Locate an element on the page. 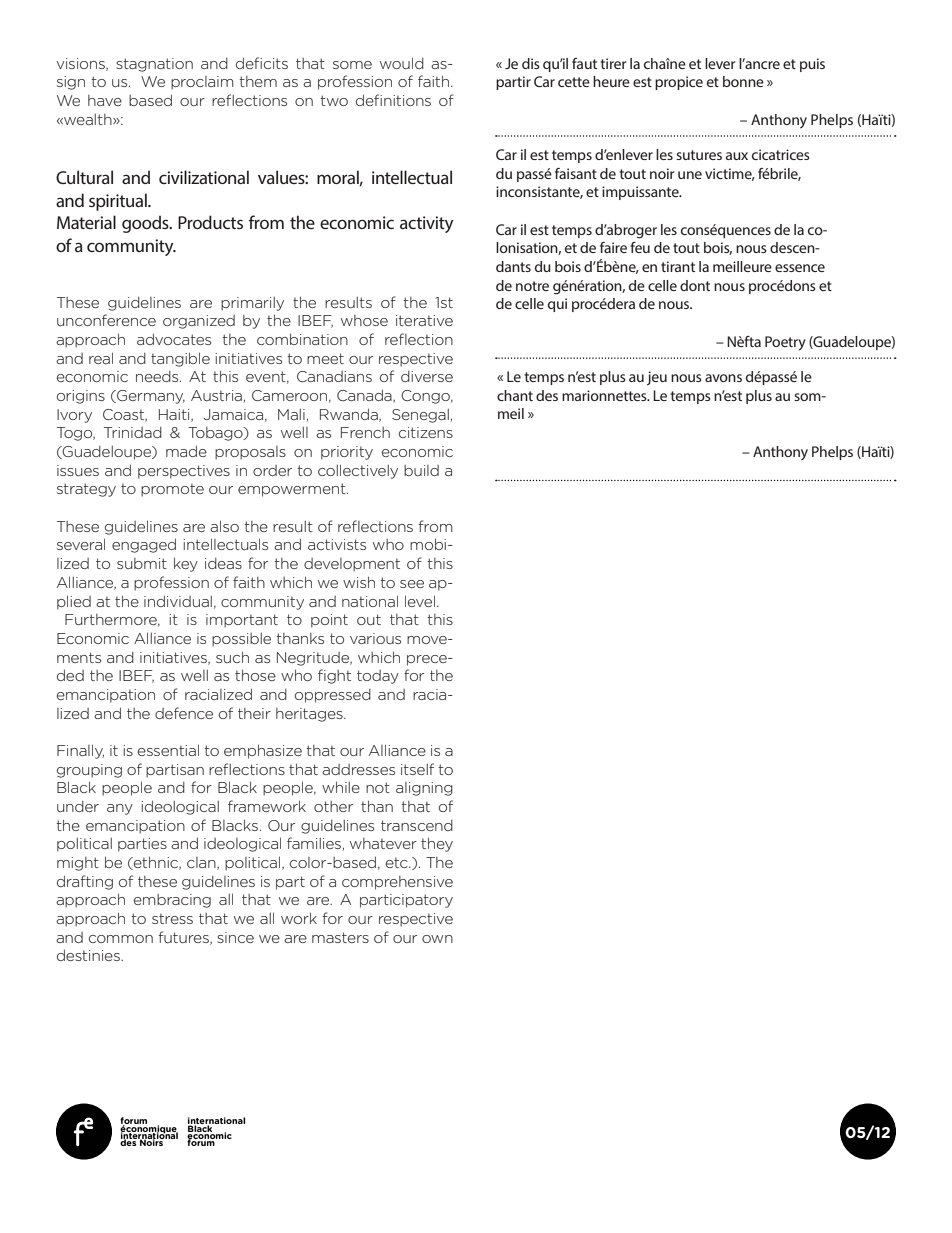 The height and width of the image is (1233, 952). chant is located at coordinates (515, 395).
